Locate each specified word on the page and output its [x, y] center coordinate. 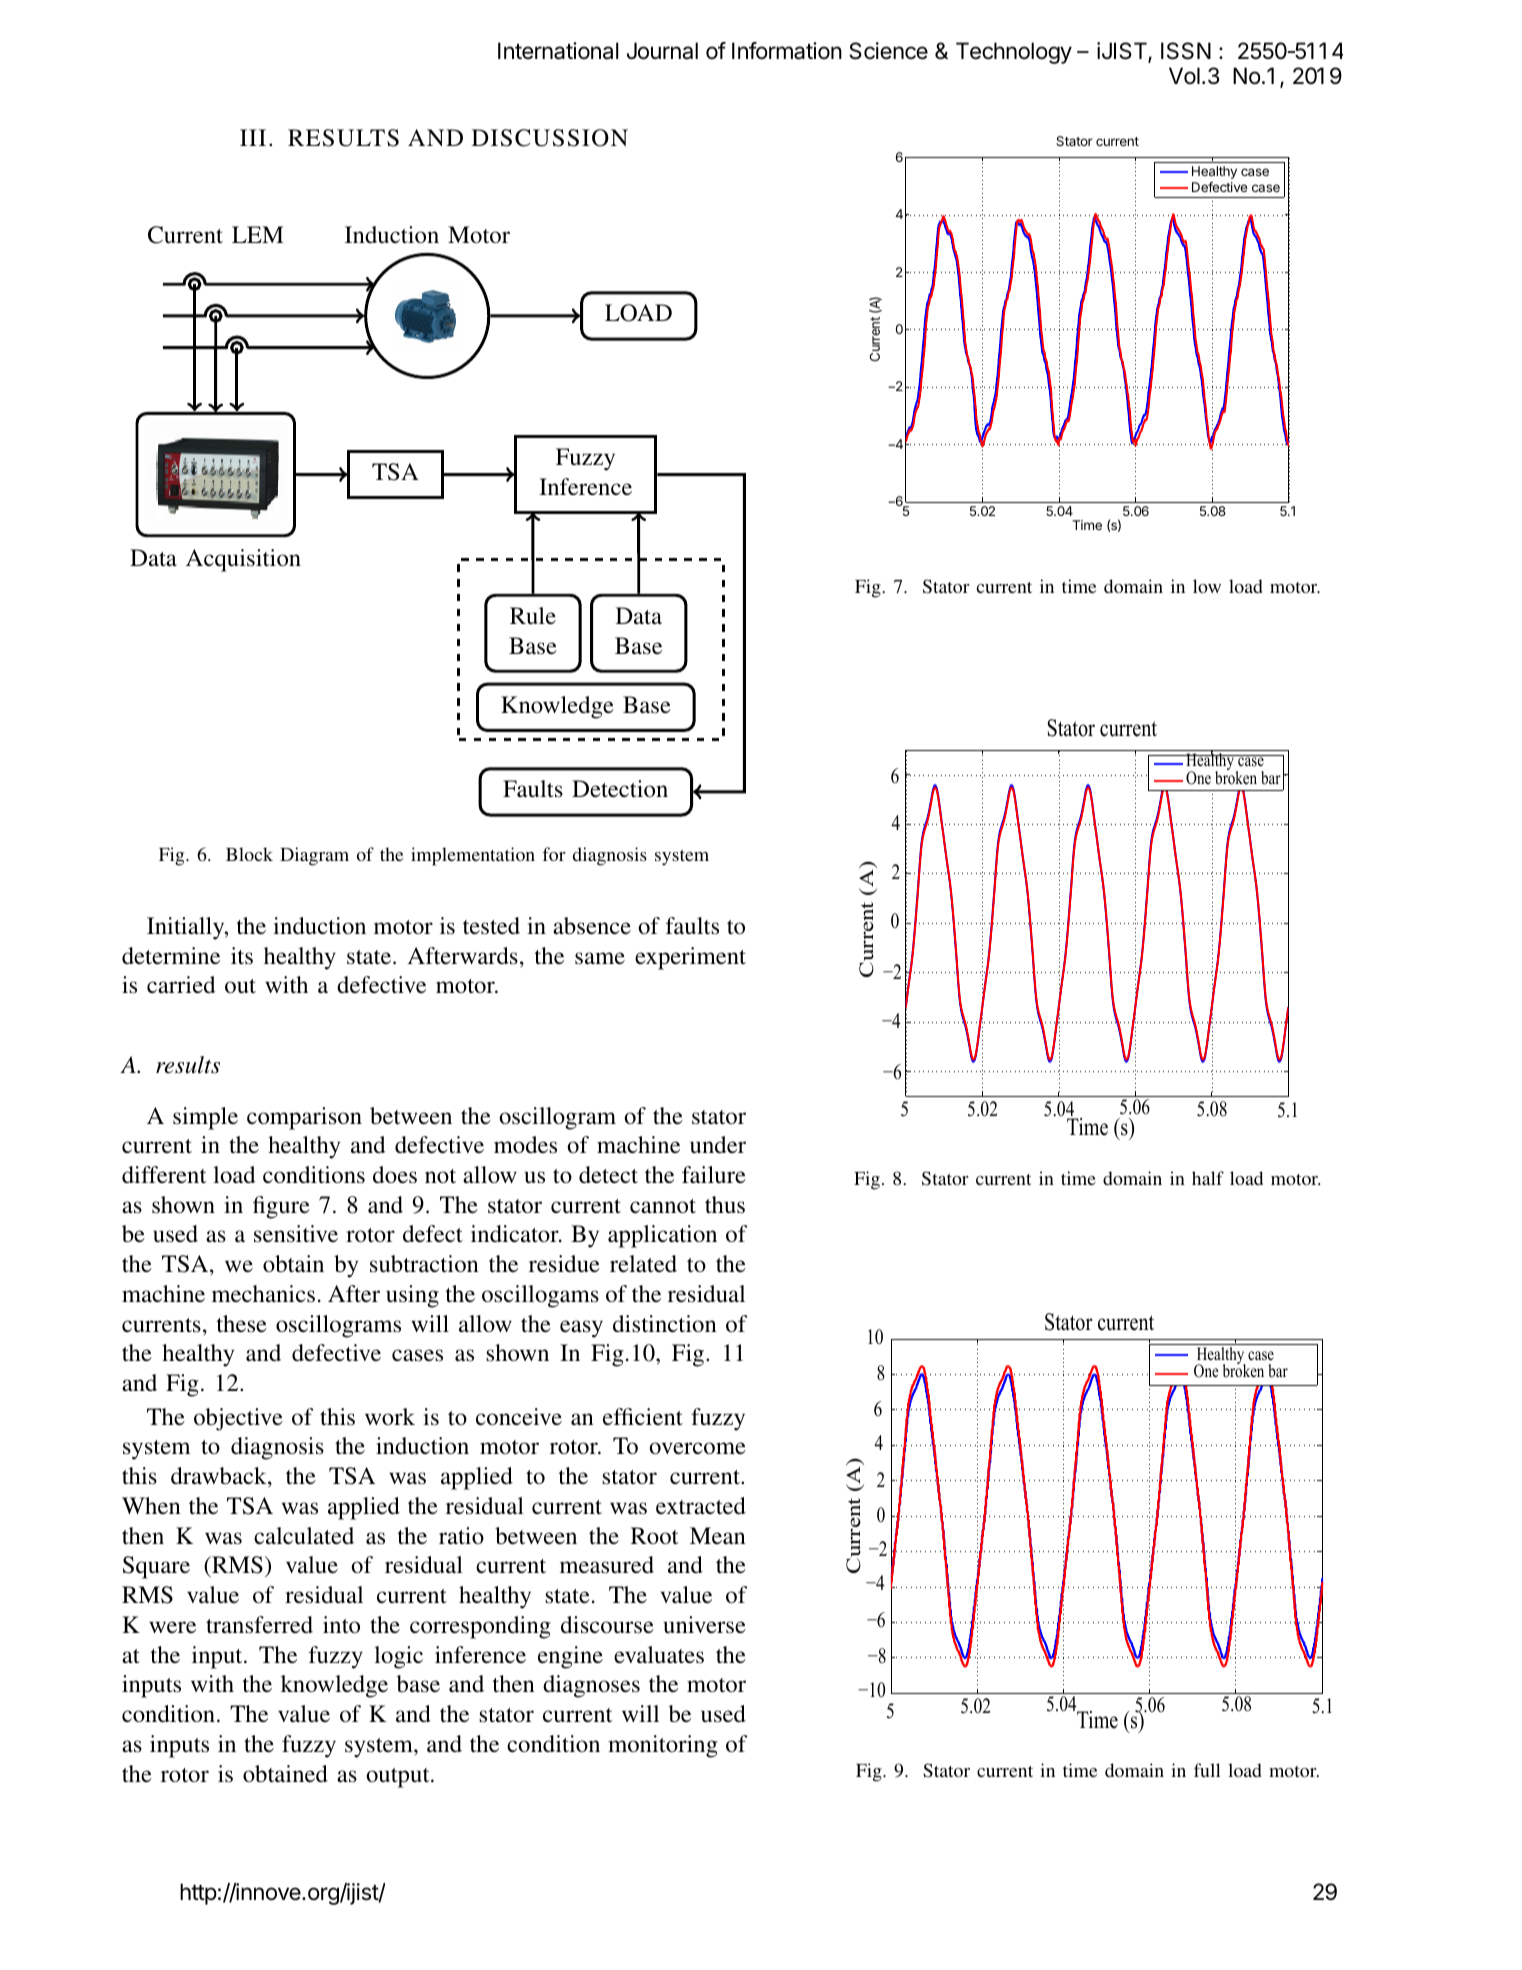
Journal [662, 51]
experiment [690, 958]
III [253, 137]
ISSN [1186, 51]
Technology [1014, 53]
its [242, 956]
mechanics [263, 1294]
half [1208, 1178]
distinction [665, 1324]
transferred [259, 1625]
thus [725, 1205]
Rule [533, 616]
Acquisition [243, 560]
